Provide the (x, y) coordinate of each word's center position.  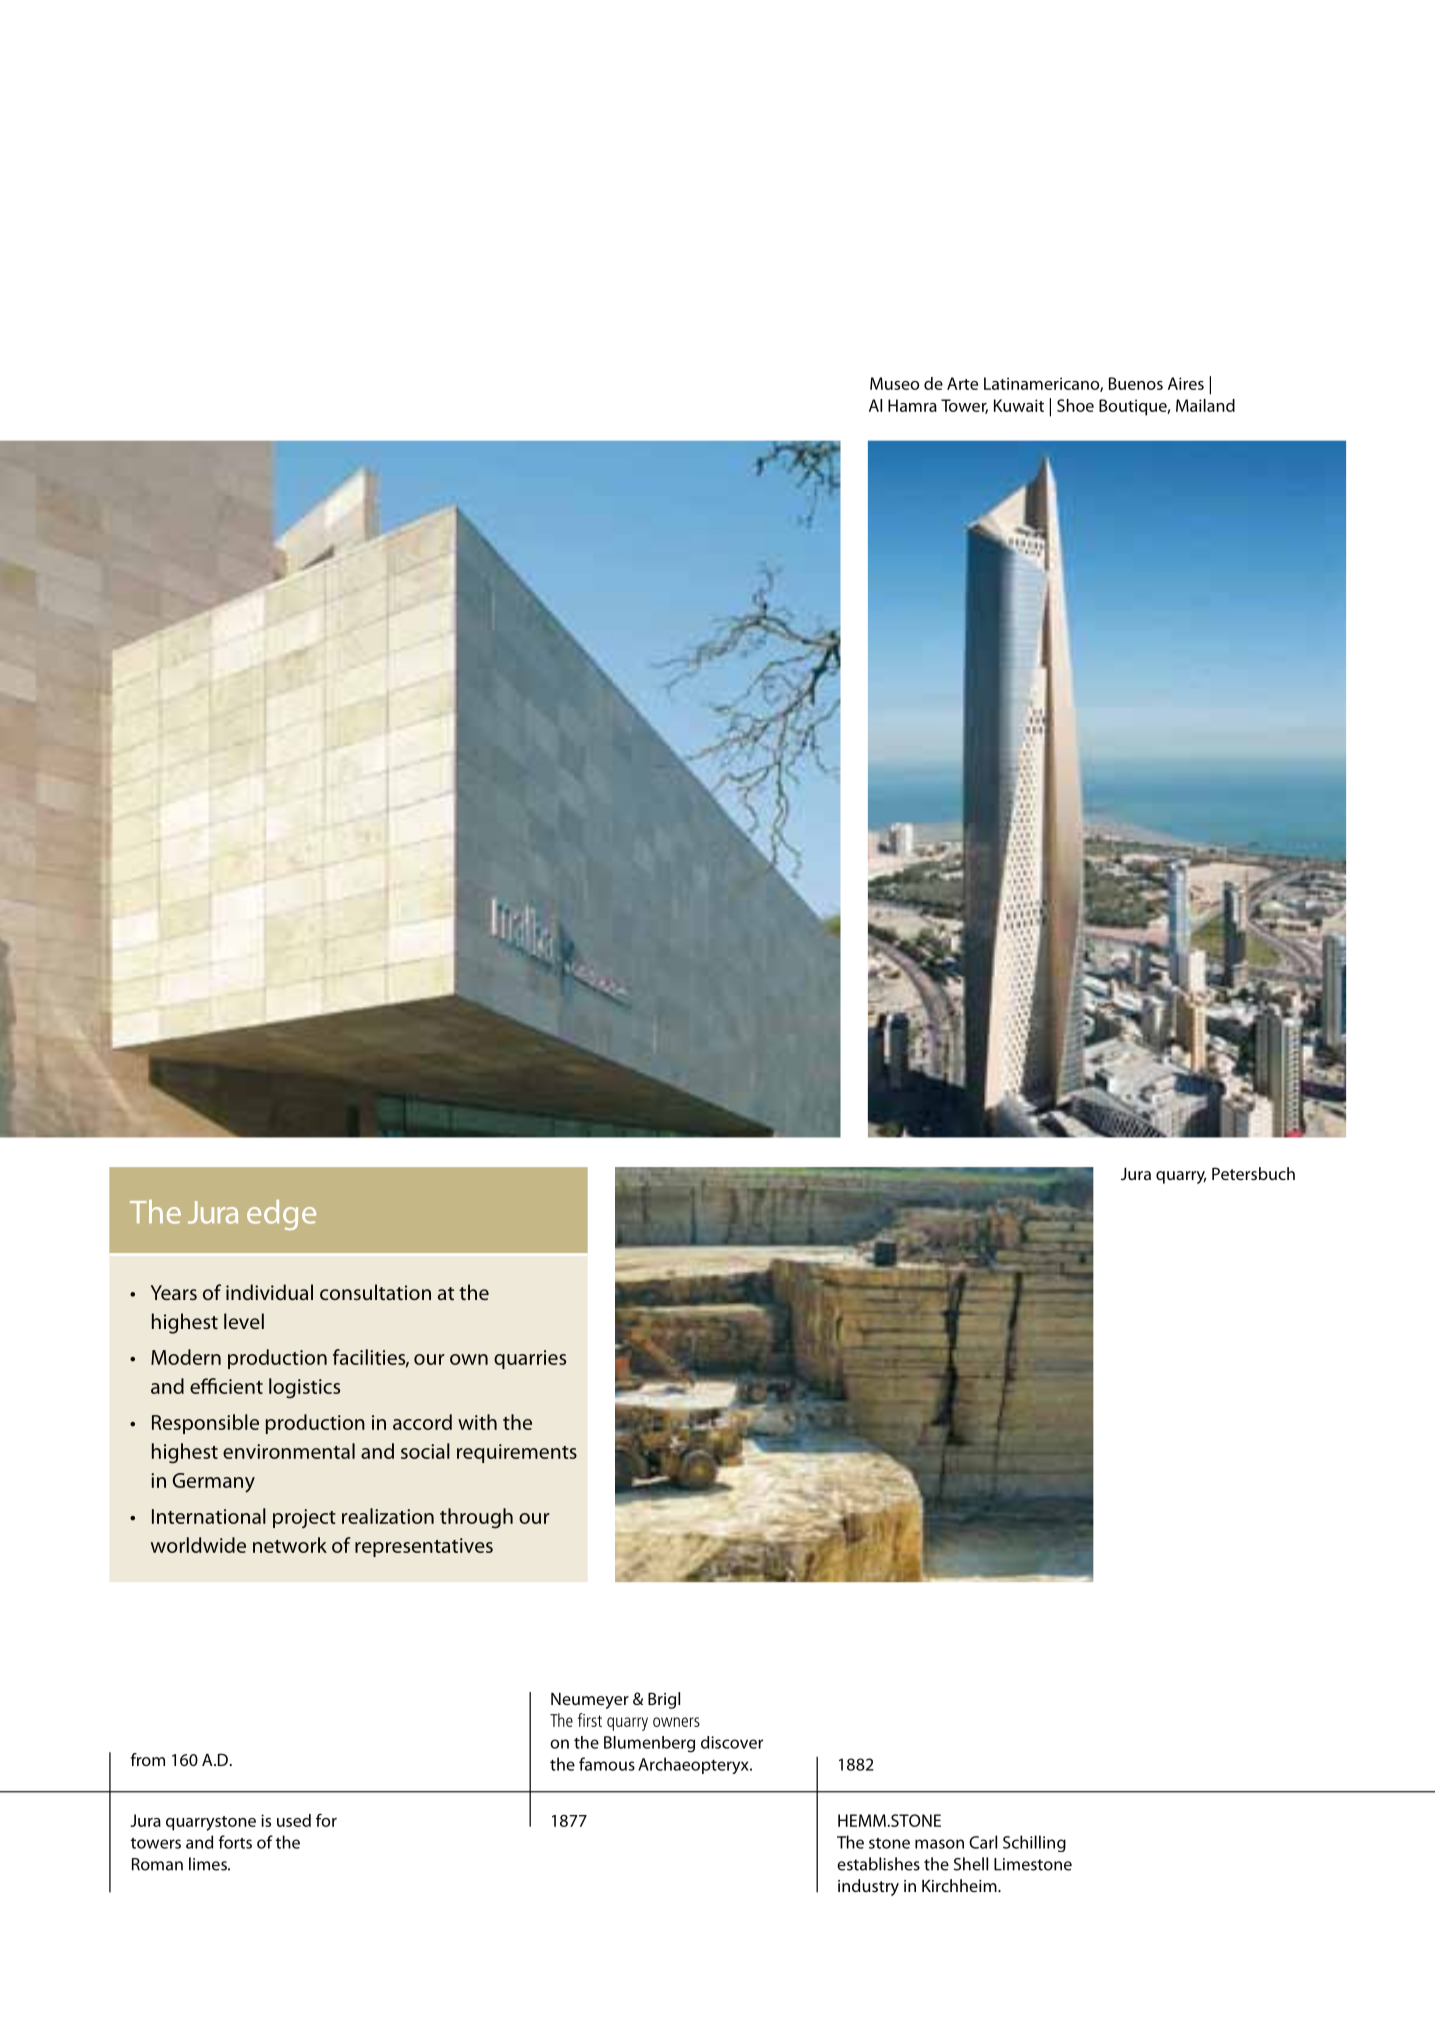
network (290, 1545)
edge (281, 1215)
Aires (1186, 383)
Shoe (1075, 405)
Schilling (1034, 1843)
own (469, 1359)
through (476, 1518)
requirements (517, 1453)
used (294, 1820)
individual (269, 1292)
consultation (375, 1292)
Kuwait (1019, 405)
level (244, 1321)
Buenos (1136, 383)
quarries (530, 1359)
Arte (962, 383)
